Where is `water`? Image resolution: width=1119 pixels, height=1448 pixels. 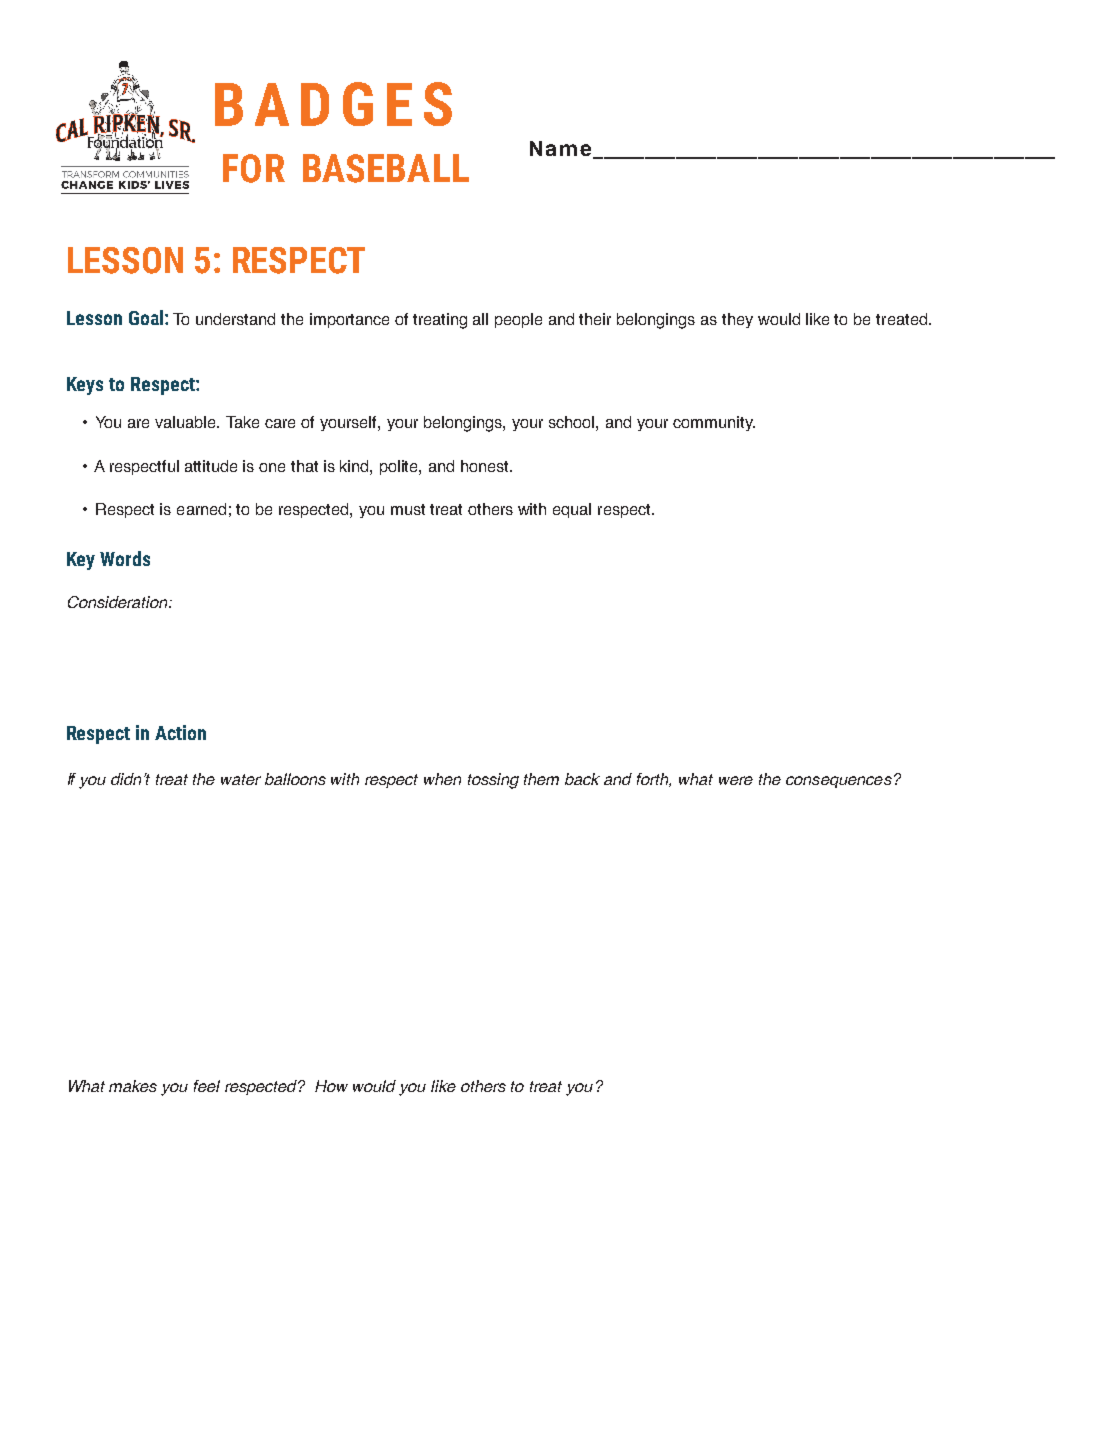 water is located at coordinates (241, 779).
